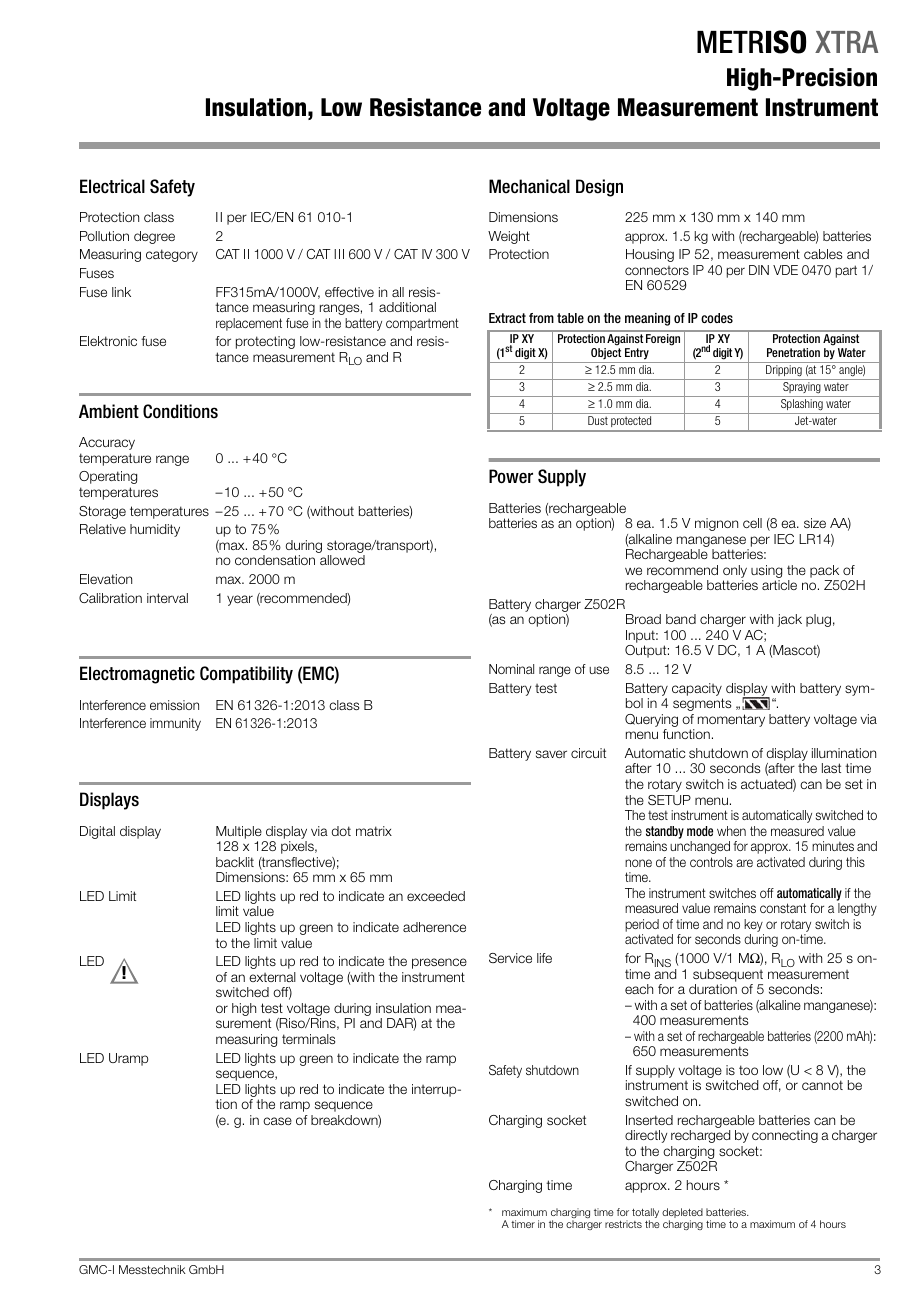 This screenshot has width=924, height=1308. Describe the element at coordinates (785, 1136) in the screenshot. I see `connecting` at that location.
